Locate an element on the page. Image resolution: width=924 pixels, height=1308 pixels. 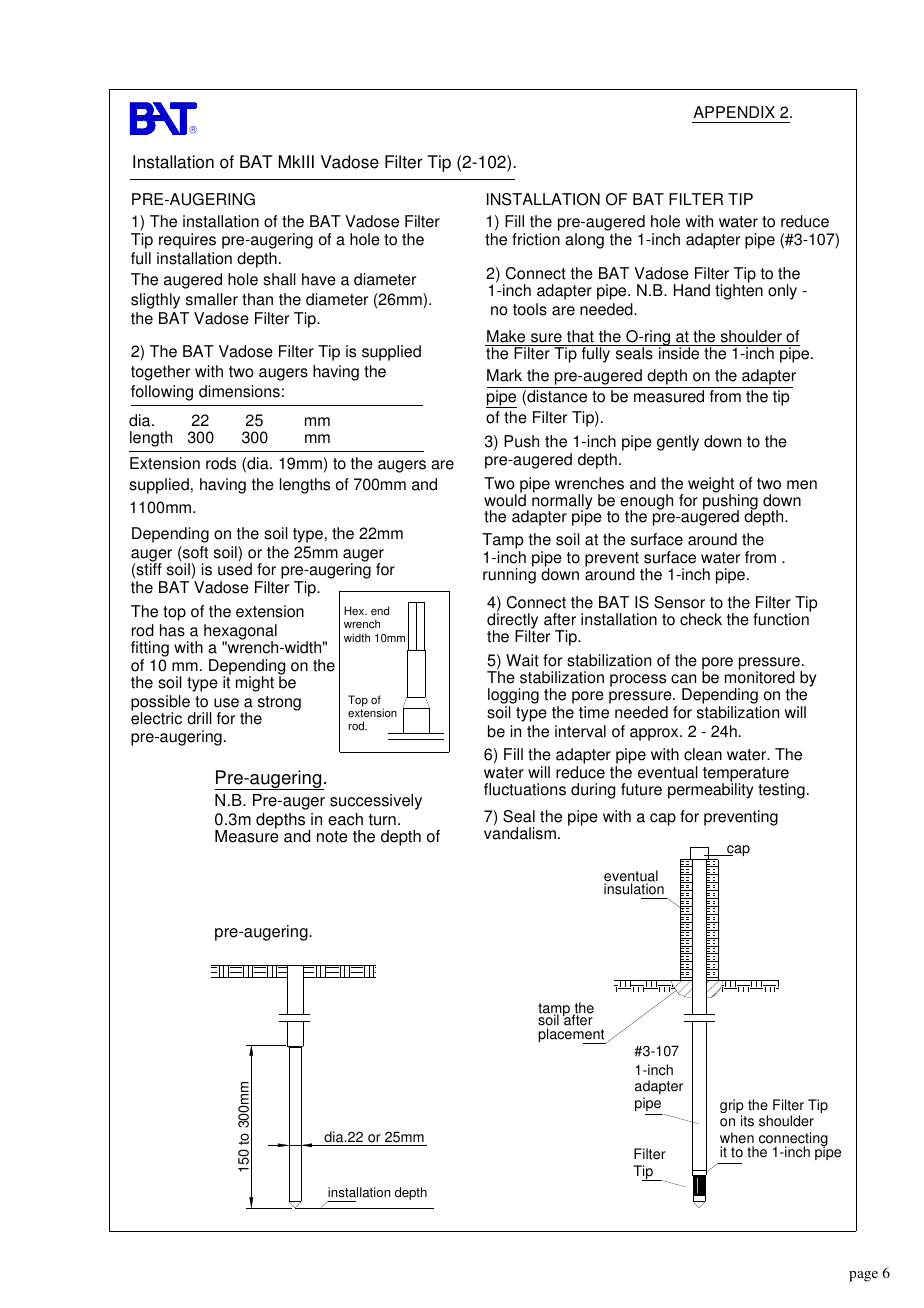
placement is located at coordinates (572, 1036).
